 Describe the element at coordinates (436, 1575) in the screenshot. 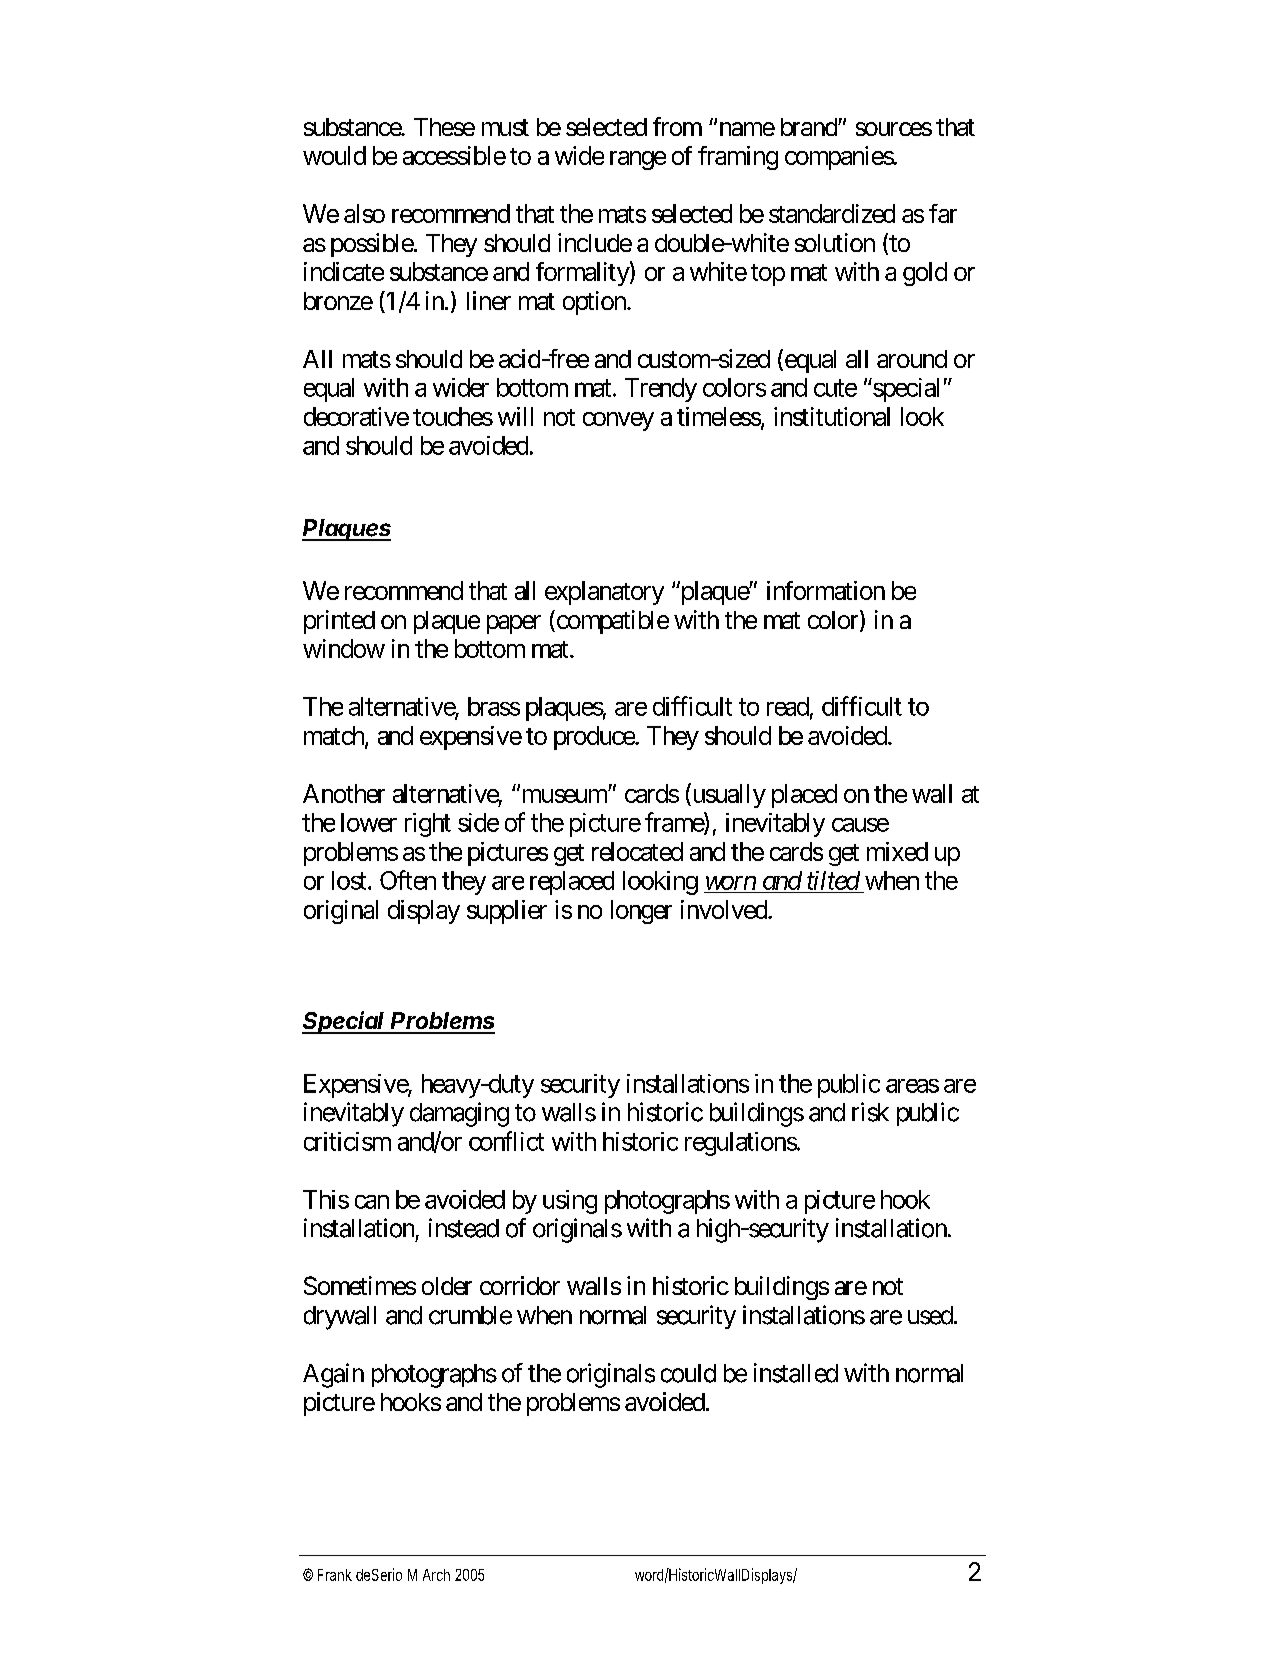

I see `Arch` at that location.
